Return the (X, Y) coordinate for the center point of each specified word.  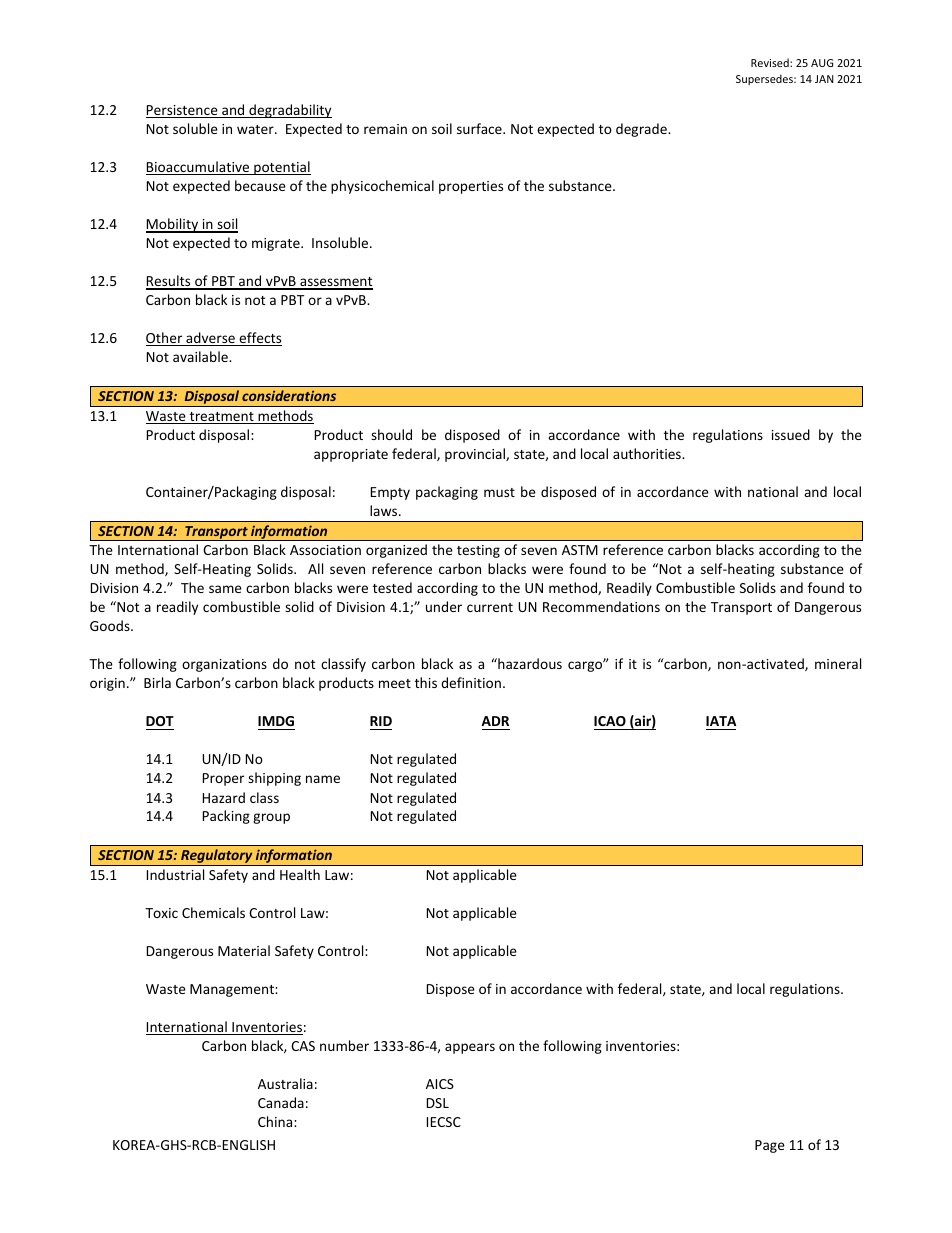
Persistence (183, 111)
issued (791, 434)
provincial (476, 455)
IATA (721, 721)
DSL (438, 1103)
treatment (221, 418)
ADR (495, 721)
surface (480, 128)
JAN (824, 79)
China (276, 1121)
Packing (226, 817)
